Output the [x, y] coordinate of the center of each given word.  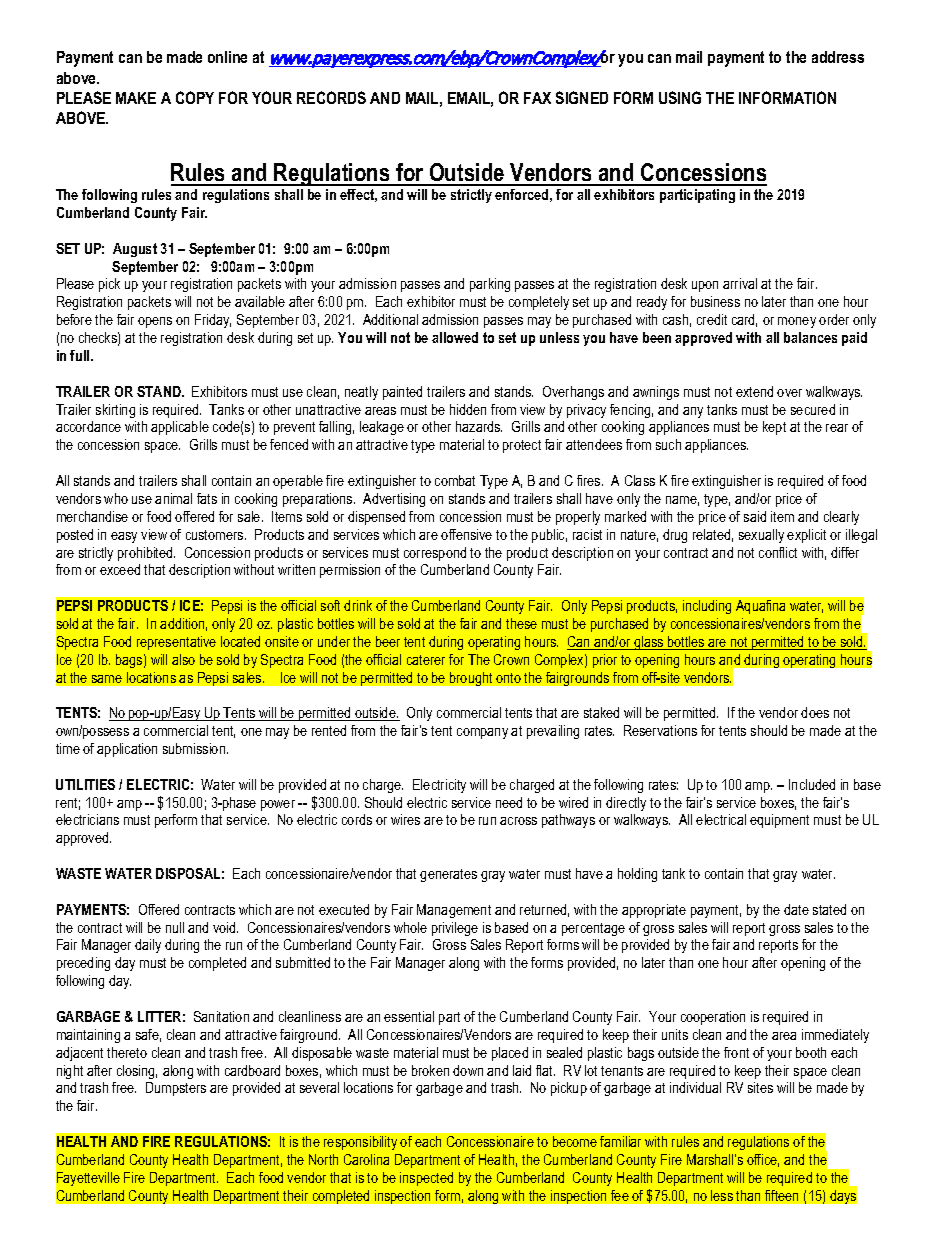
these [521, 623]
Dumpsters [176, 1089]
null [175, 927]
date [796, 909]
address [838, 57]
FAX [537, 98]
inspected [426, 1179]
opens [155, 322]
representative [176, 643]
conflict [778, 552]
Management [454, 911]
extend [754, 391]
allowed [455, 337]
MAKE [136, 98]
